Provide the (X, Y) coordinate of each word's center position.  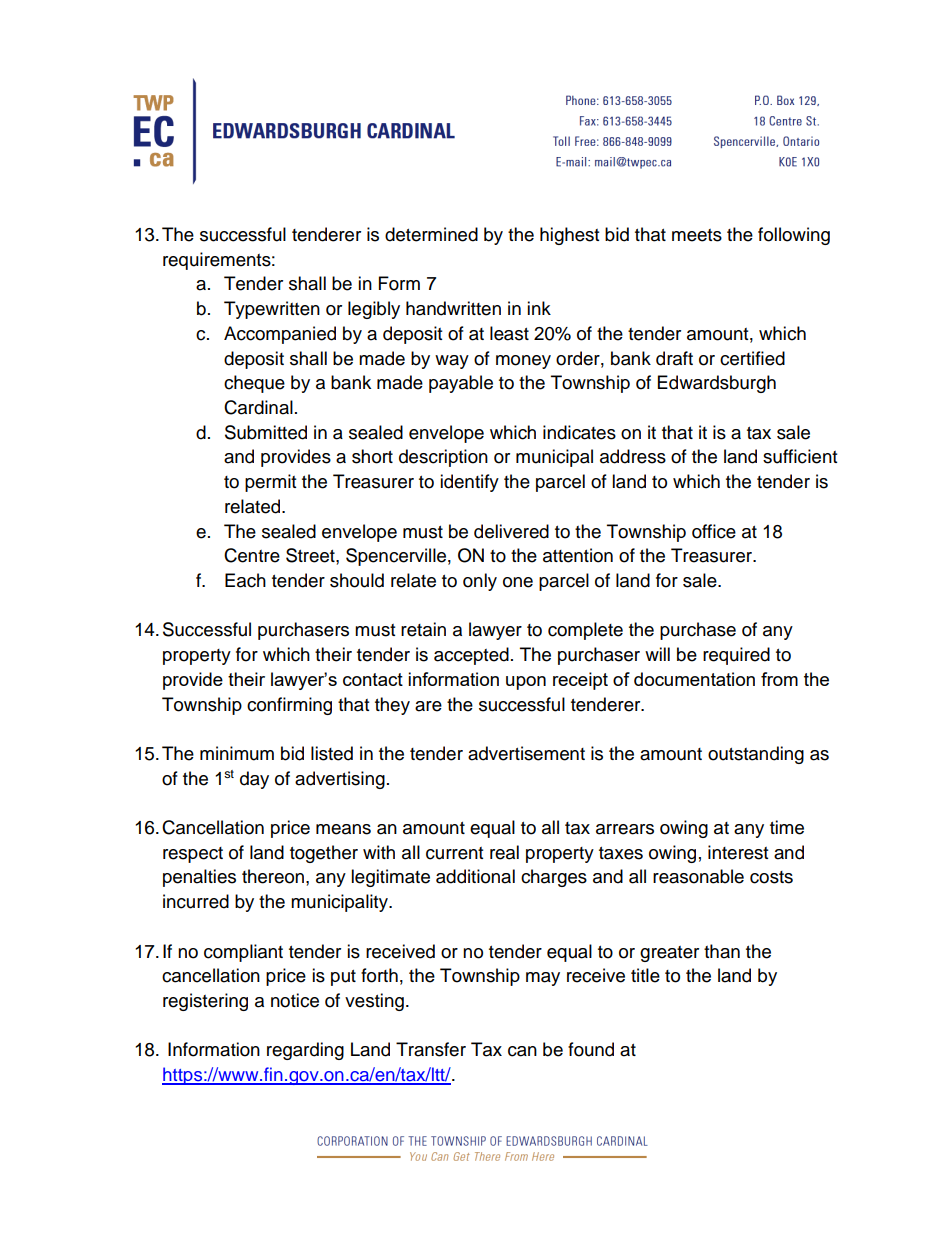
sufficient (800, 456)
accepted (471, 656)
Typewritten (272, 310)
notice (295, 1000)
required (736, 656)
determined (431, 234)
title (645, 975)
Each (245, 580)
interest (738, 852)
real (504, 852)
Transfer (431, 1049)
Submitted (266, 432)
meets (697, 235)
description (443, 458)
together (324, 854)
